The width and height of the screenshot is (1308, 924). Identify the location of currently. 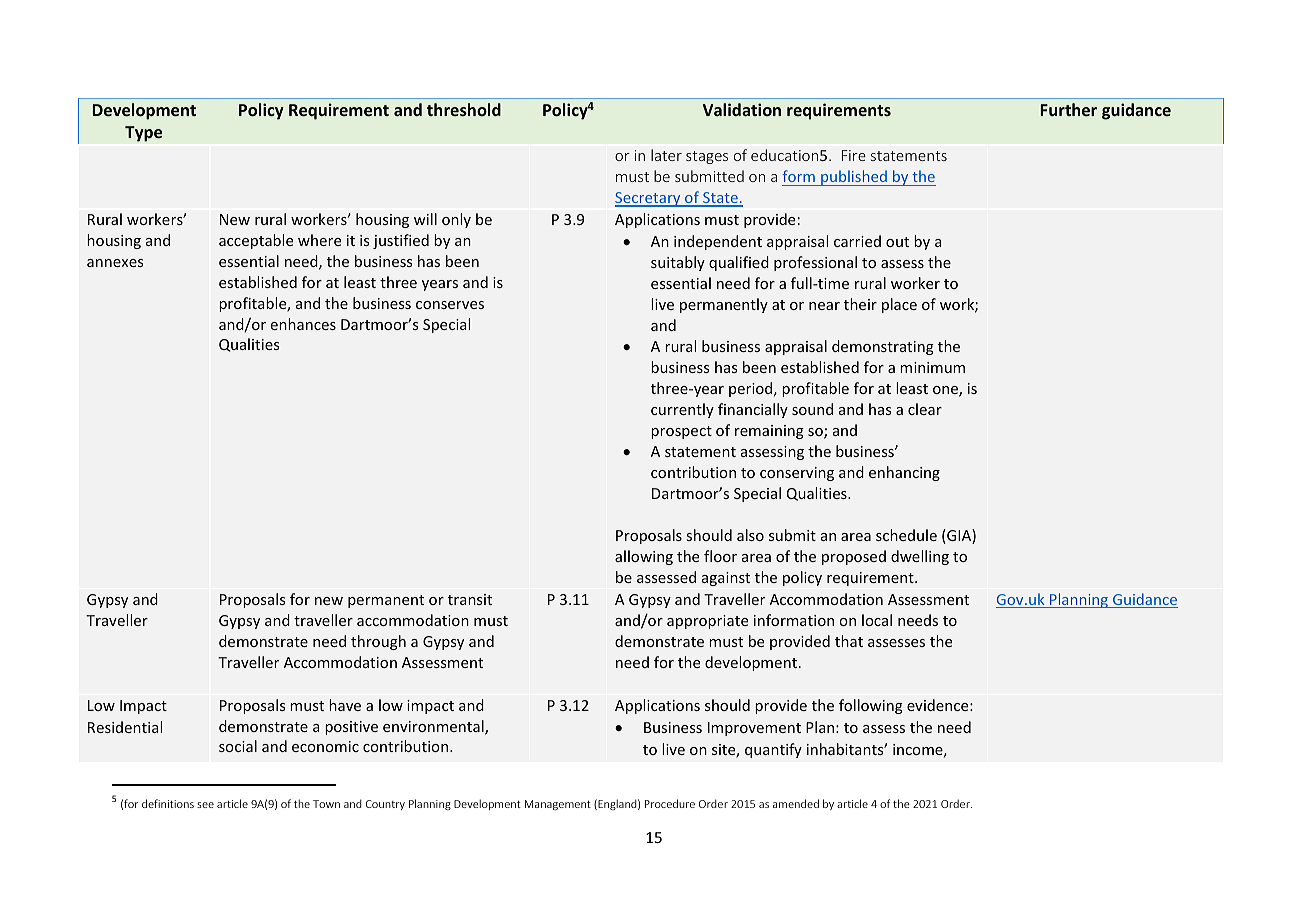
(682, 410).
